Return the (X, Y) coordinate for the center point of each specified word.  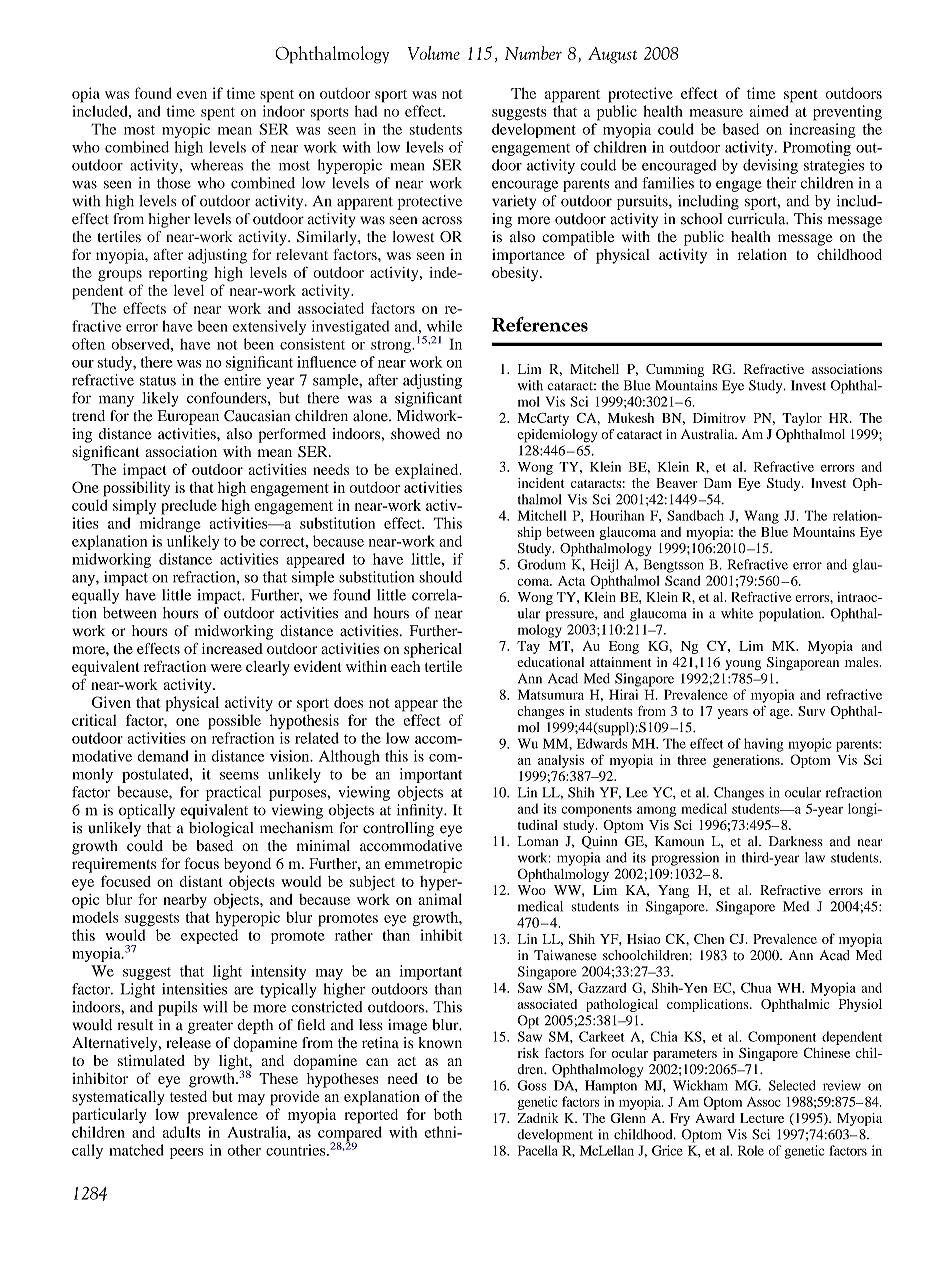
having (763, 745)
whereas (217, 165)
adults (182, 1132)
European (188, 417)
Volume (434, 53)
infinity (421, 811)
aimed (769, 111)
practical (233, 793)
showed (415, 434)
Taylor (802, 419)
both (448, 1114)
